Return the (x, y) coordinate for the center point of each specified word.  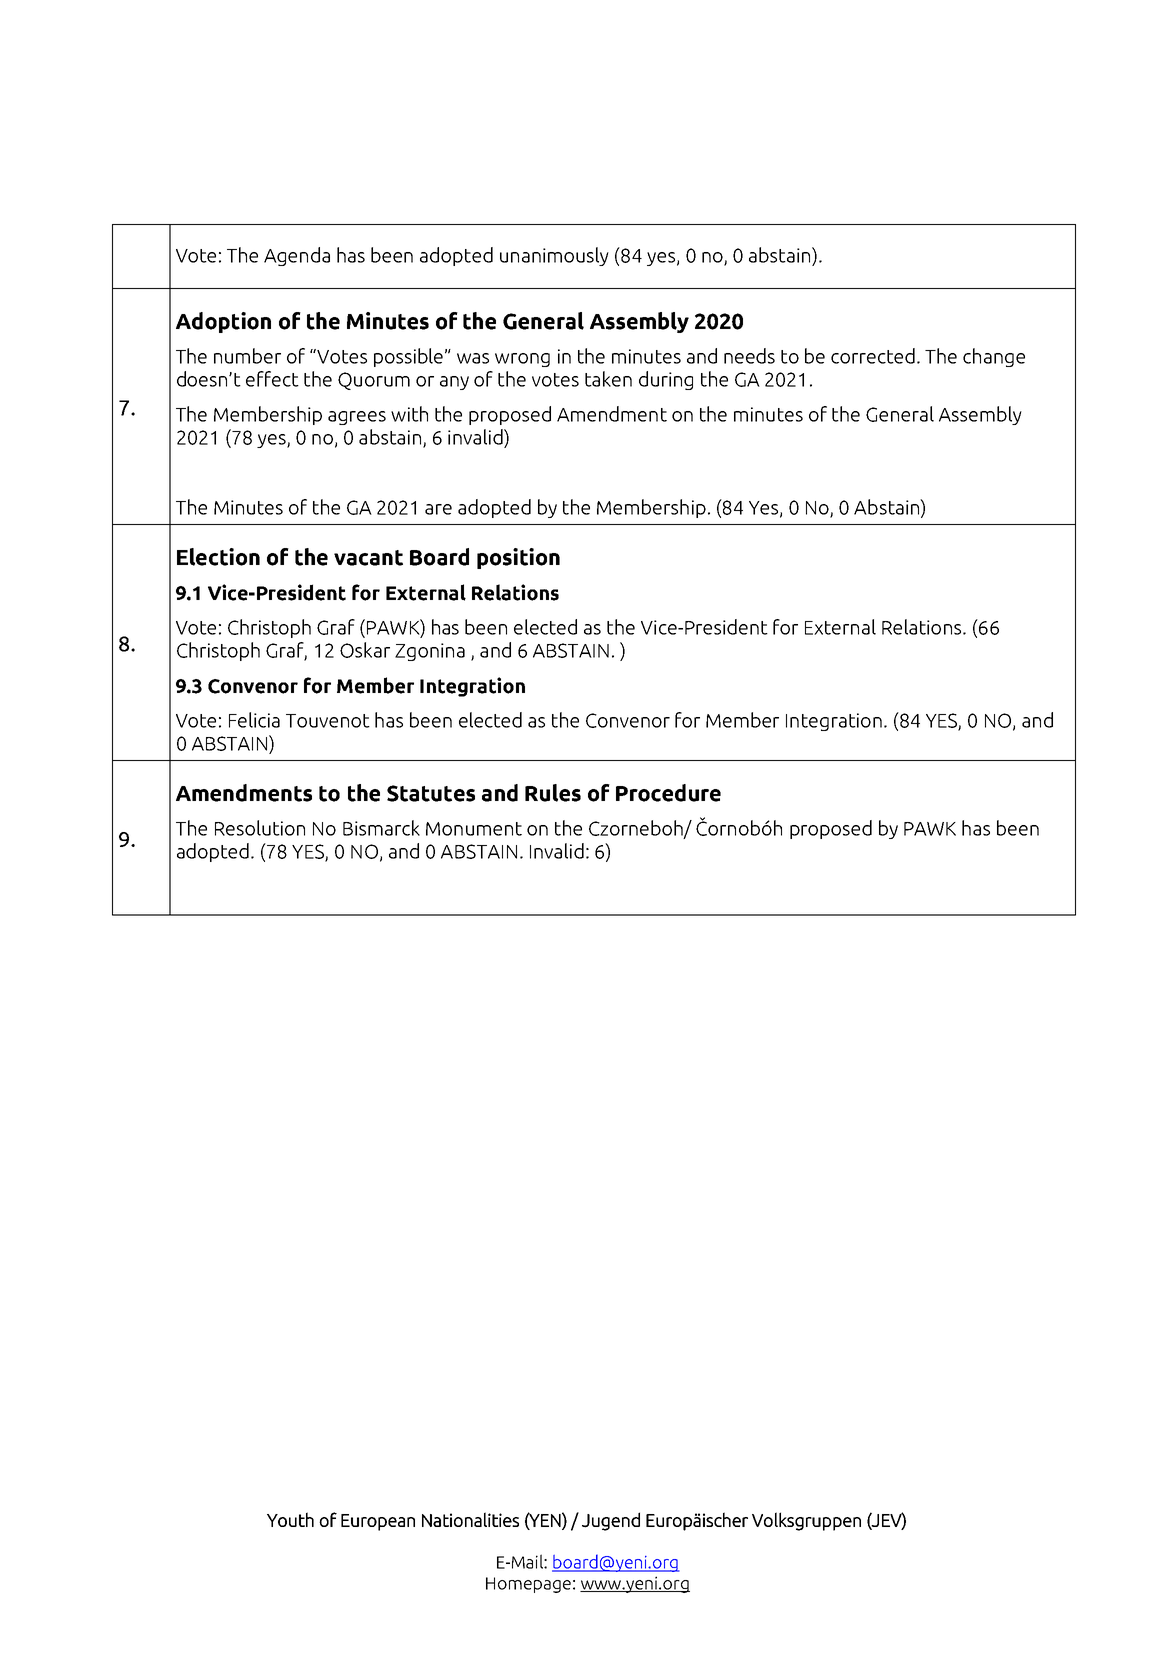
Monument (474, 829)
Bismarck (381, 828)
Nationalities (470, 1519)
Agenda (297, 256)
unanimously (554, 256)
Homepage (528, 1585)
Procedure (668, 793)
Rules (553, 793)
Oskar (365, 650)
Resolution (260, 828)
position (518, 558)
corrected (873, 356)
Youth (290, 1519)
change (994, 357)
